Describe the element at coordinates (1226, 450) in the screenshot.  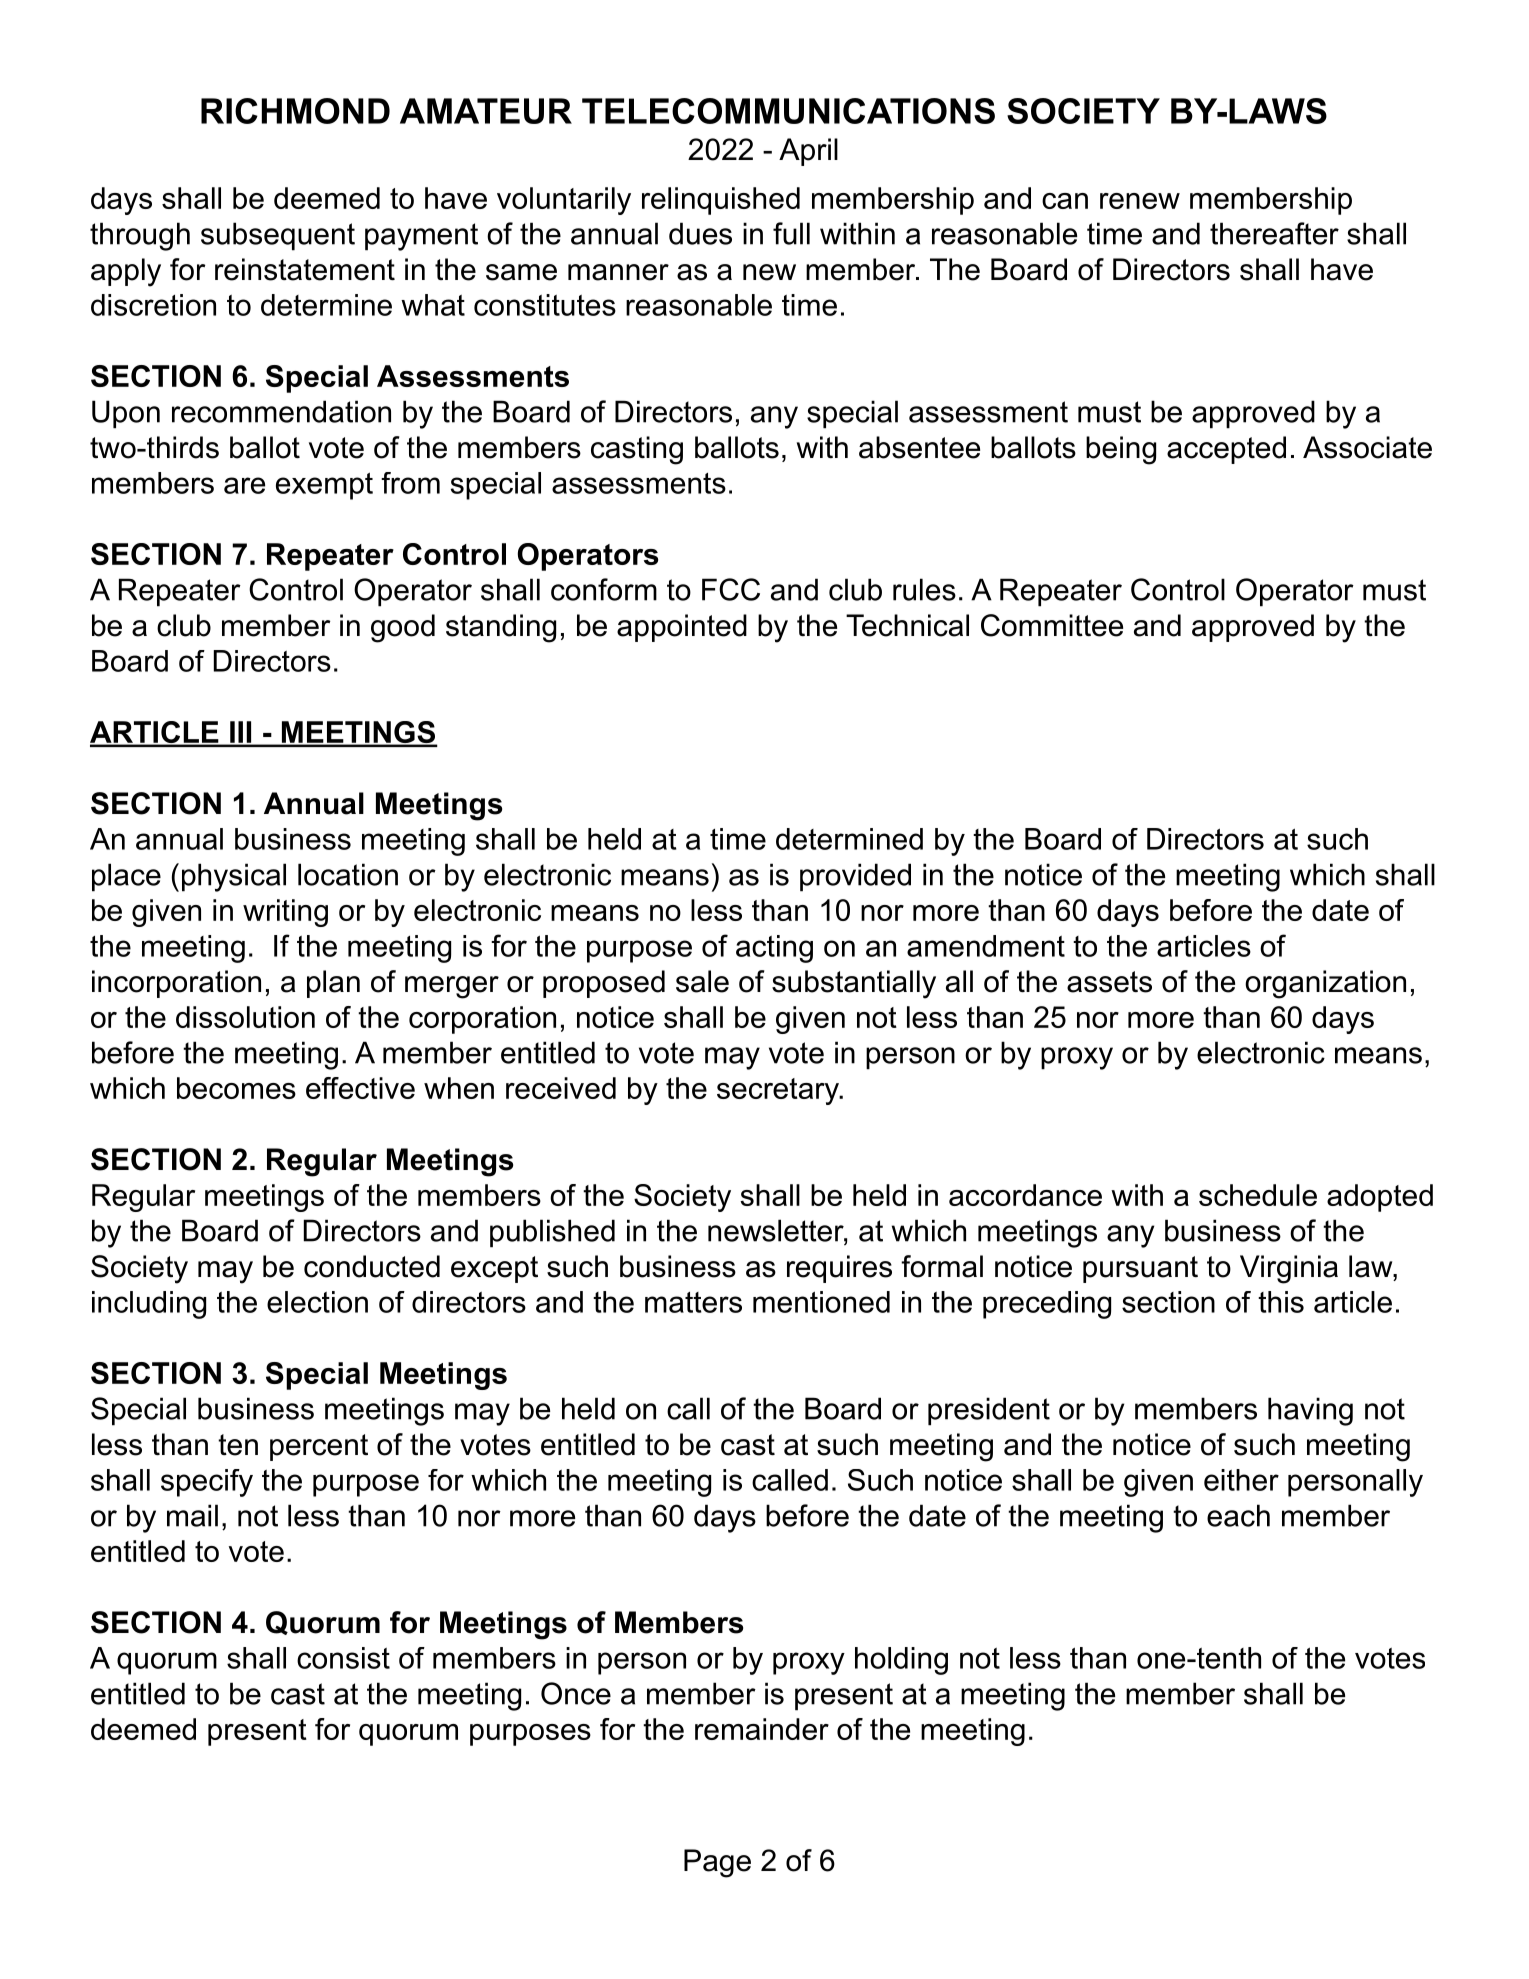
I see `accepted` at that location.
